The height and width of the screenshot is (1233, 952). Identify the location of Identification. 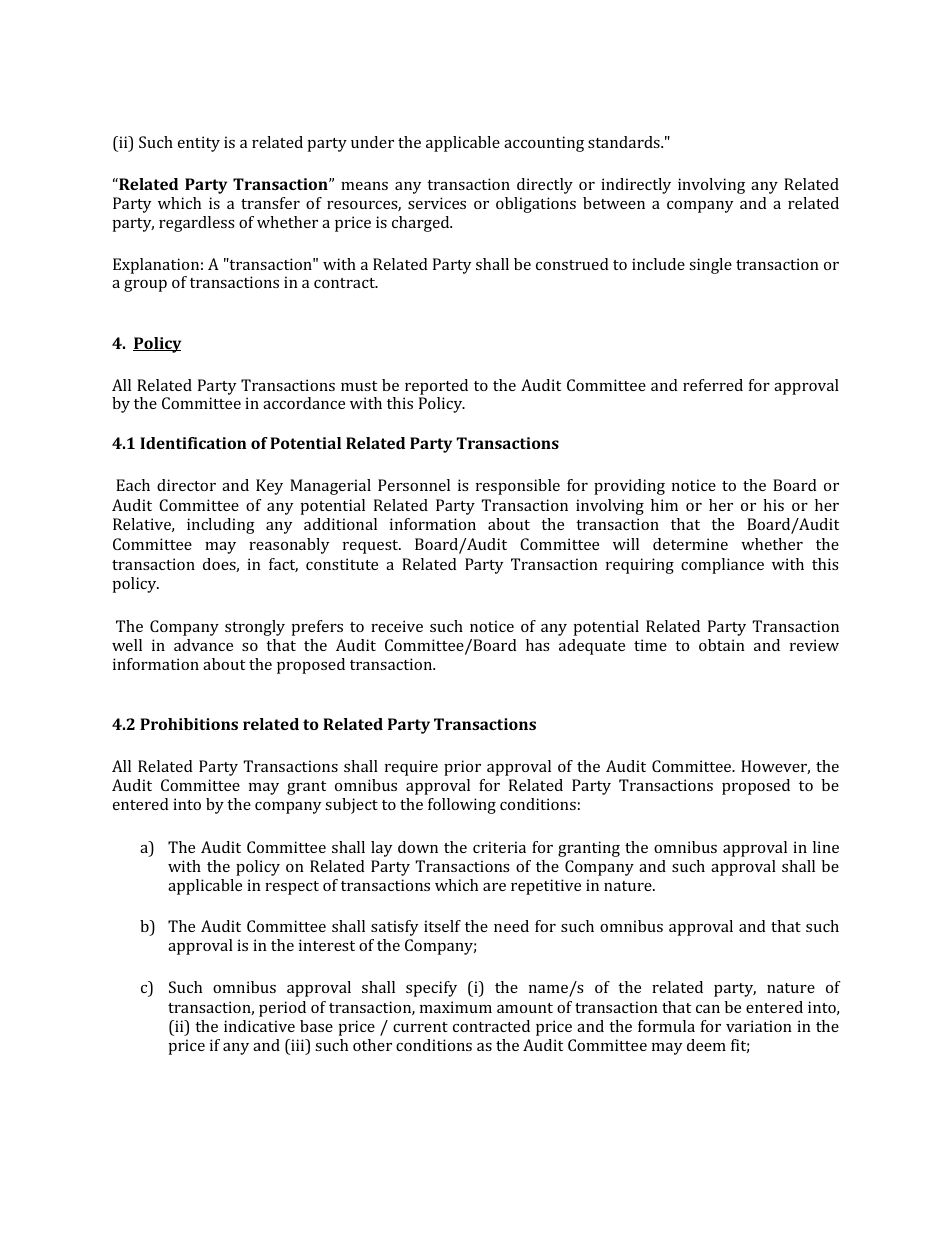
(193, 443).
